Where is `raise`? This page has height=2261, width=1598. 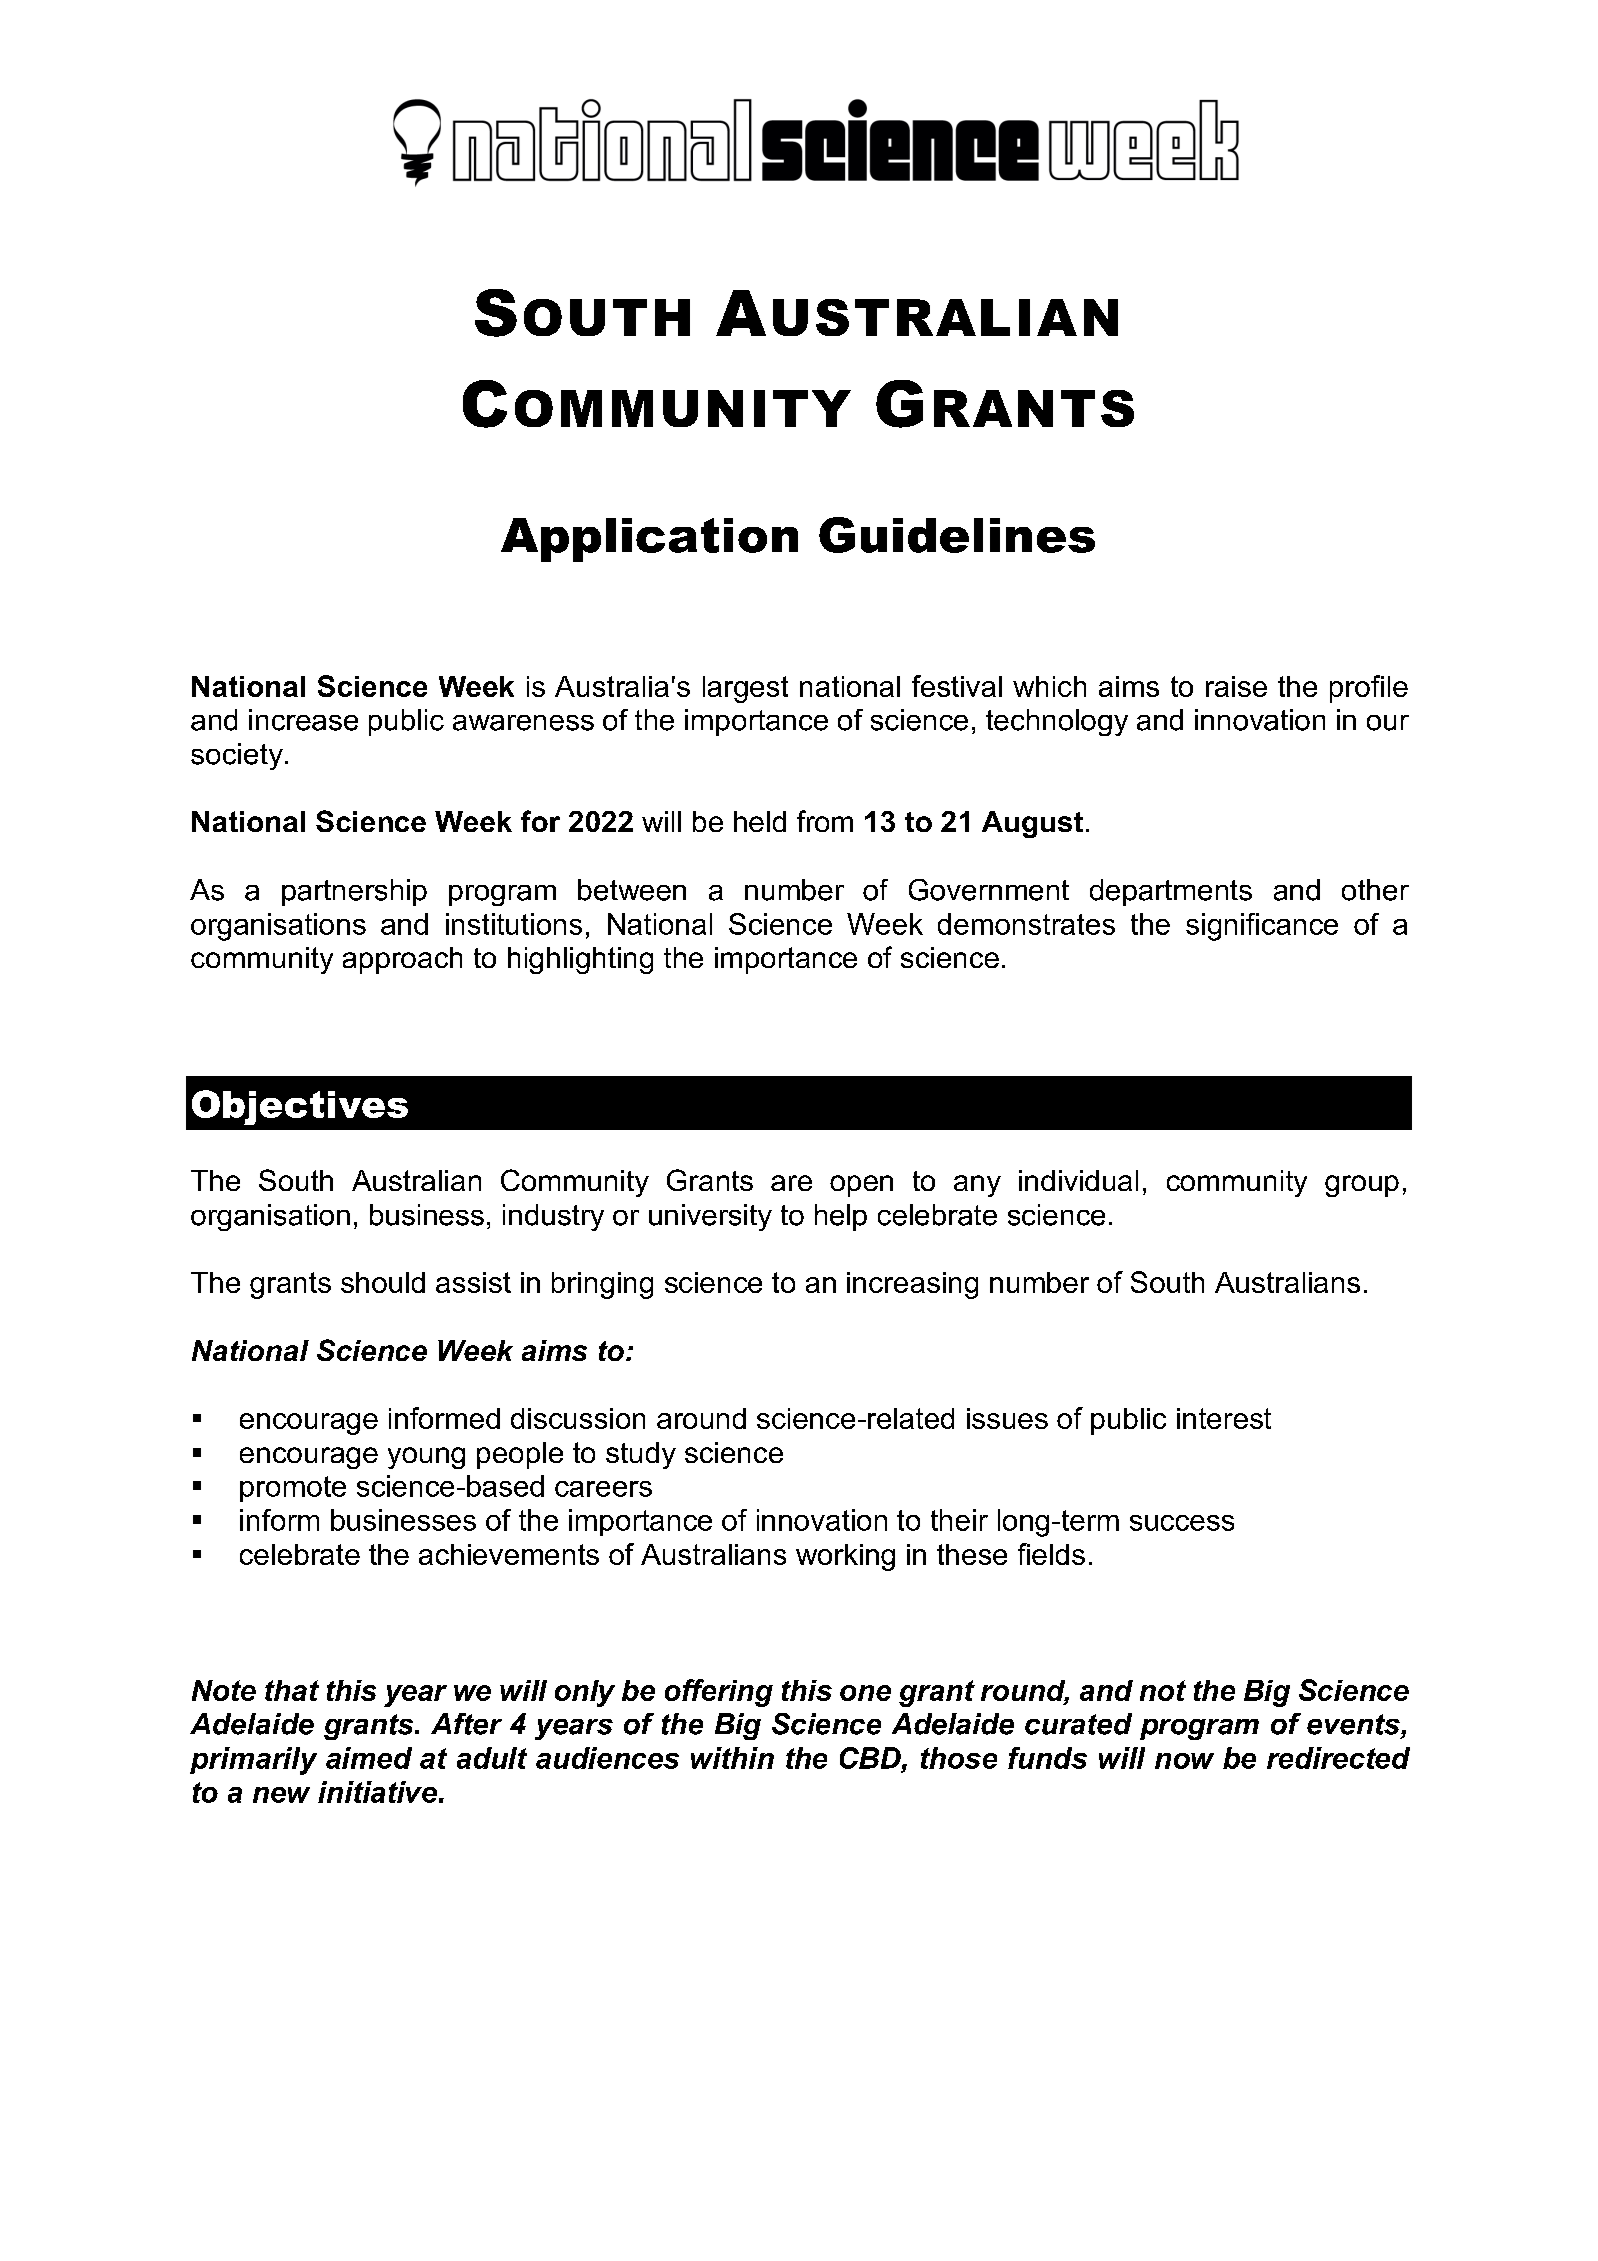 raise is located at coordinates (1236, 686).
